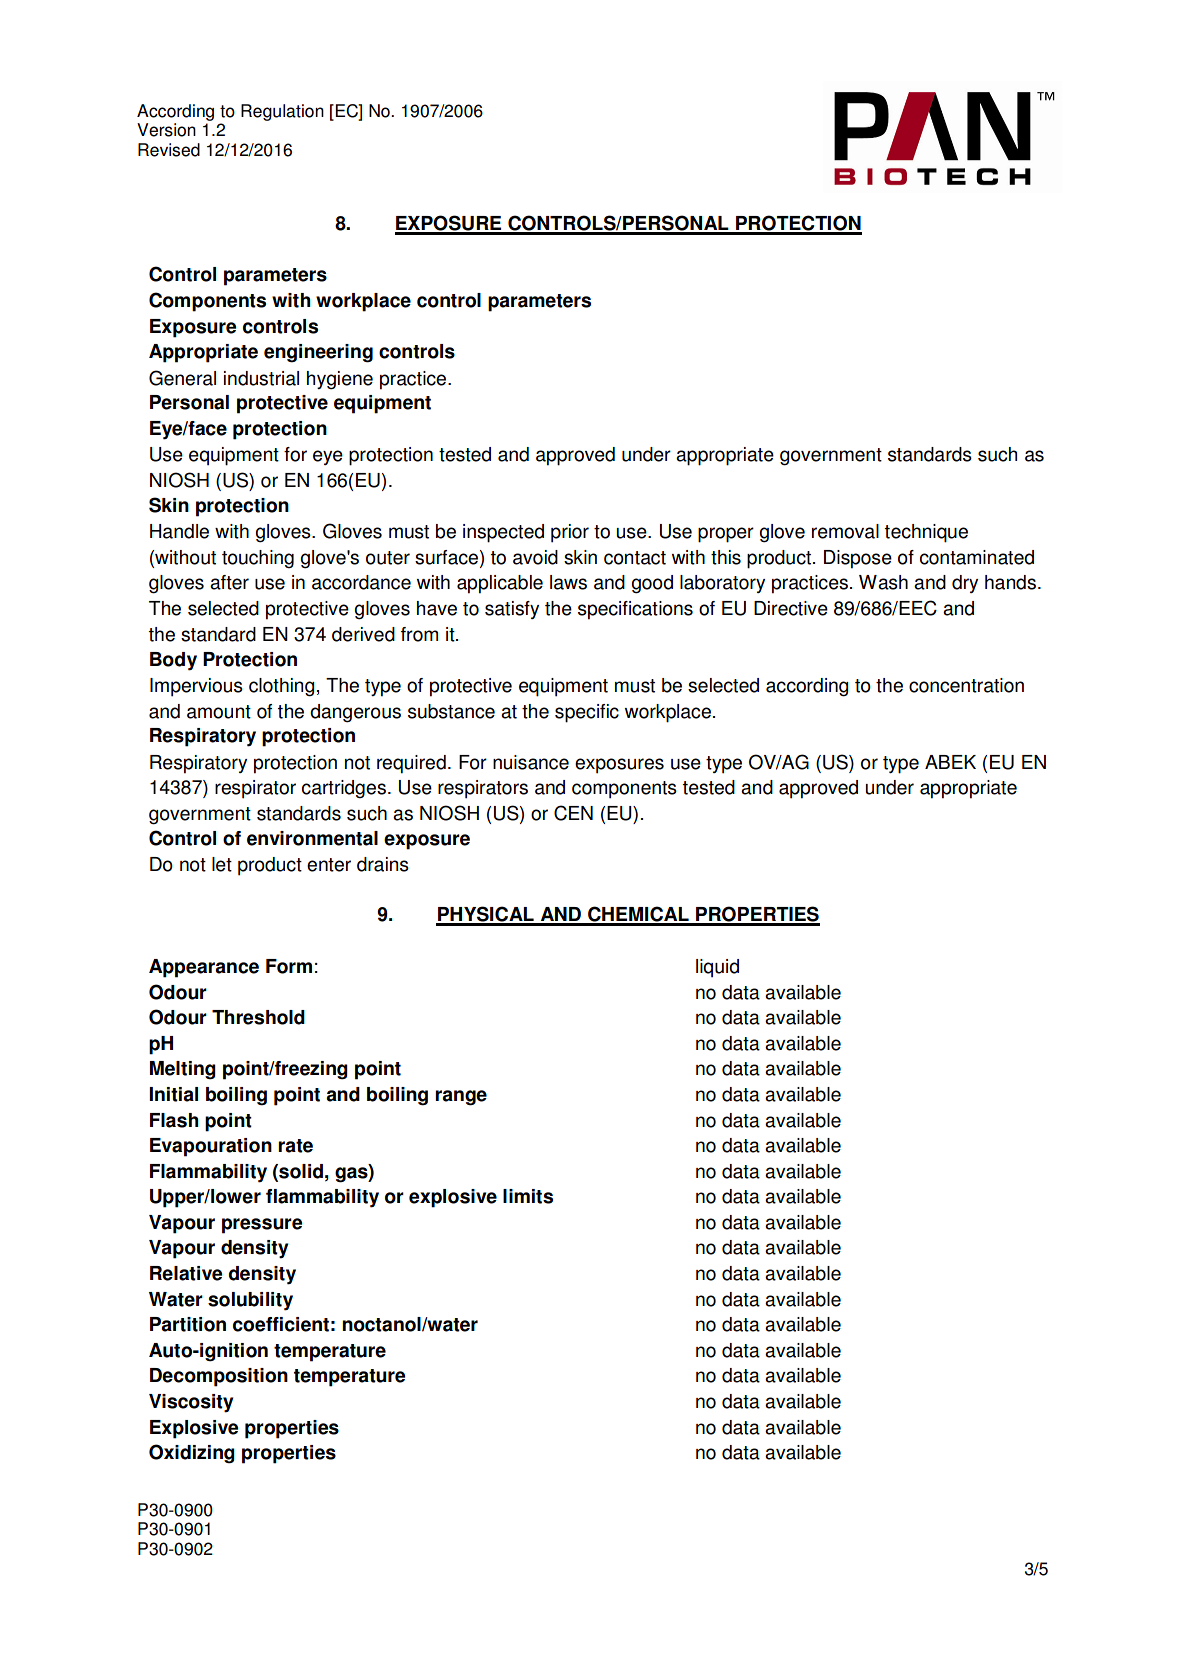  I want to click on nuisance, so click(531, 762).
